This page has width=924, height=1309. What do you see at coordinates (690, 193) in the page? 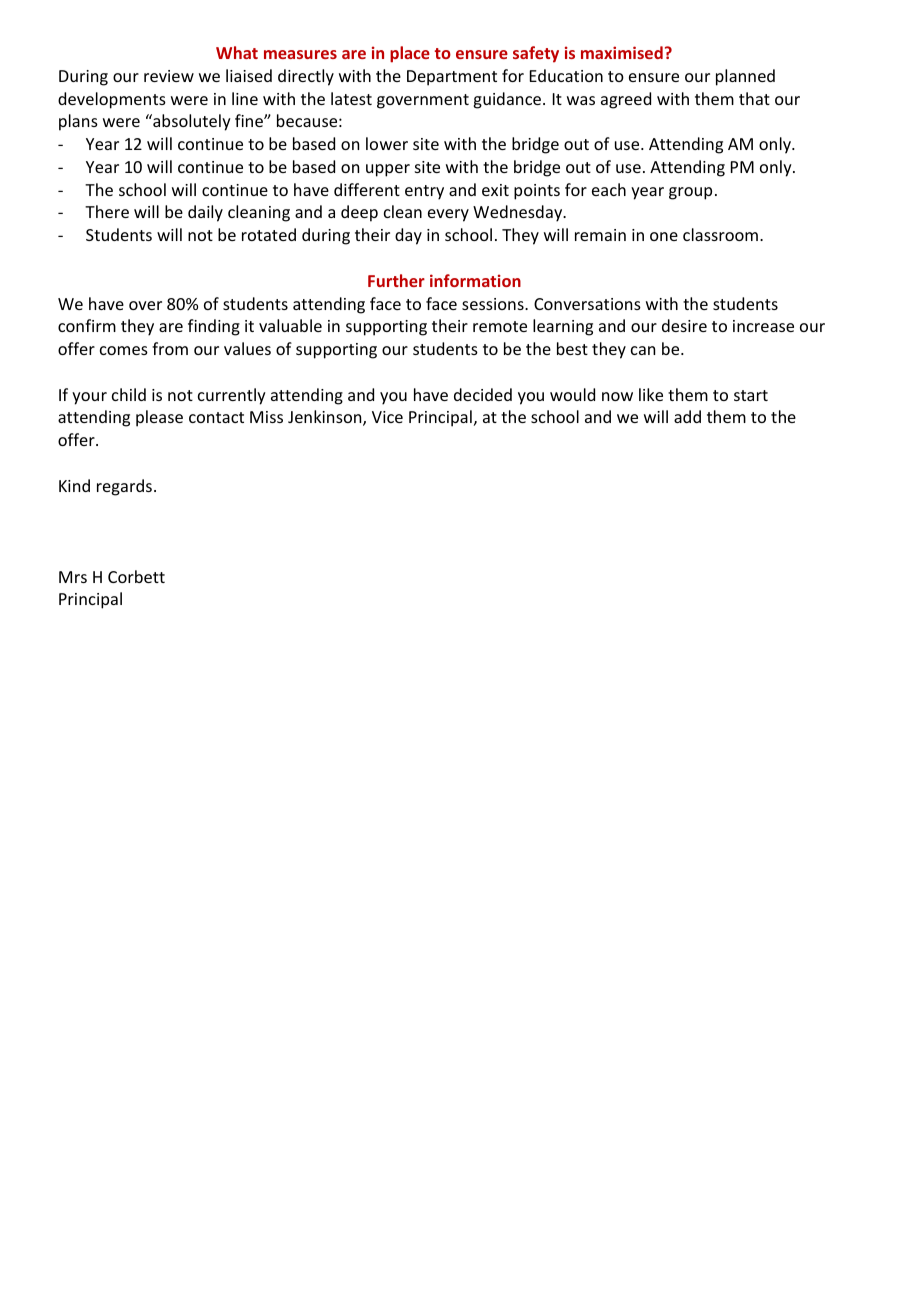
I see `group` at bounding box center [690, 193].
